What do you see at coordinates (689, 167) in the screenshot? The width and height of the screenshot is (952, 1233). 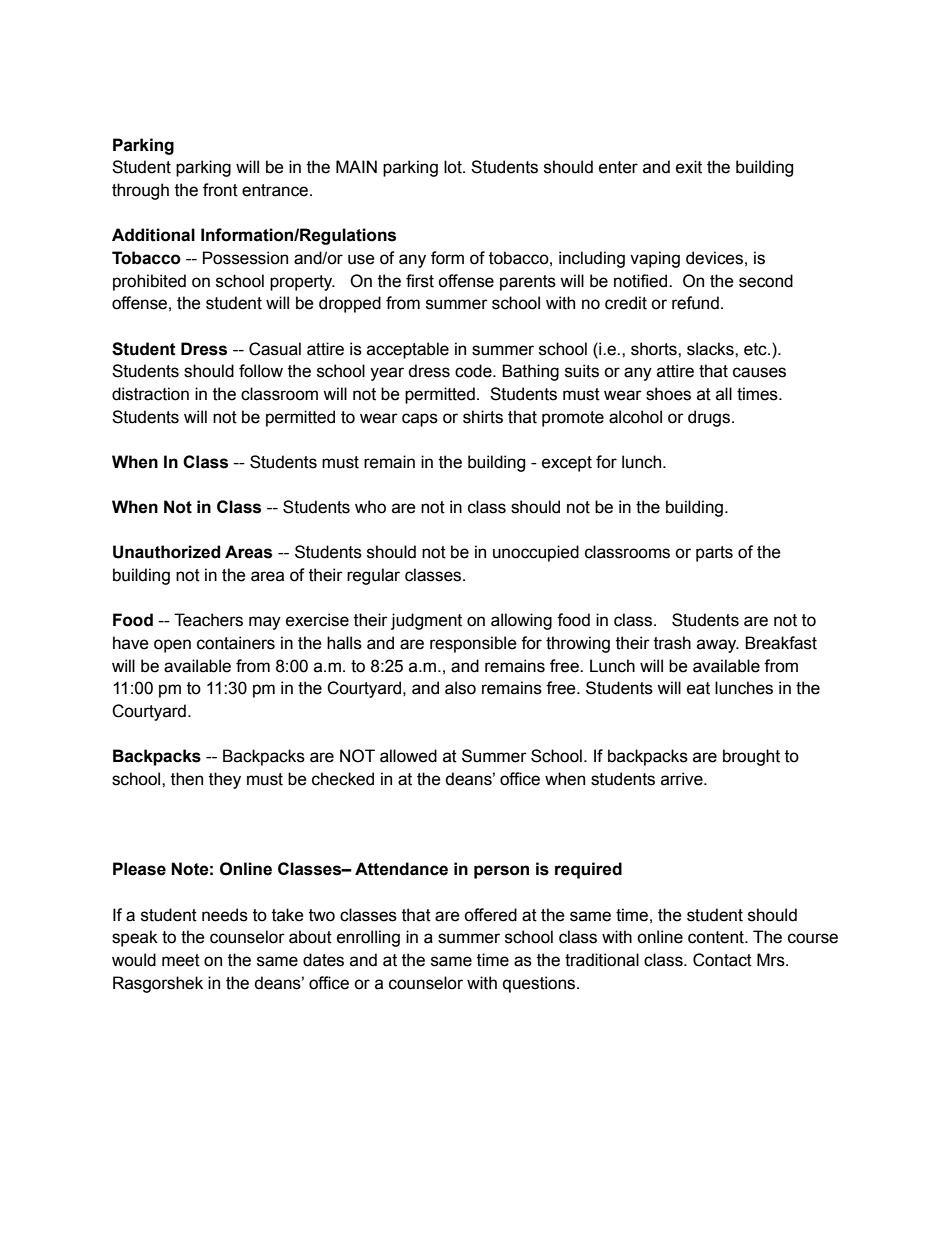 I see `exit` at bounding box center [689, 167].
